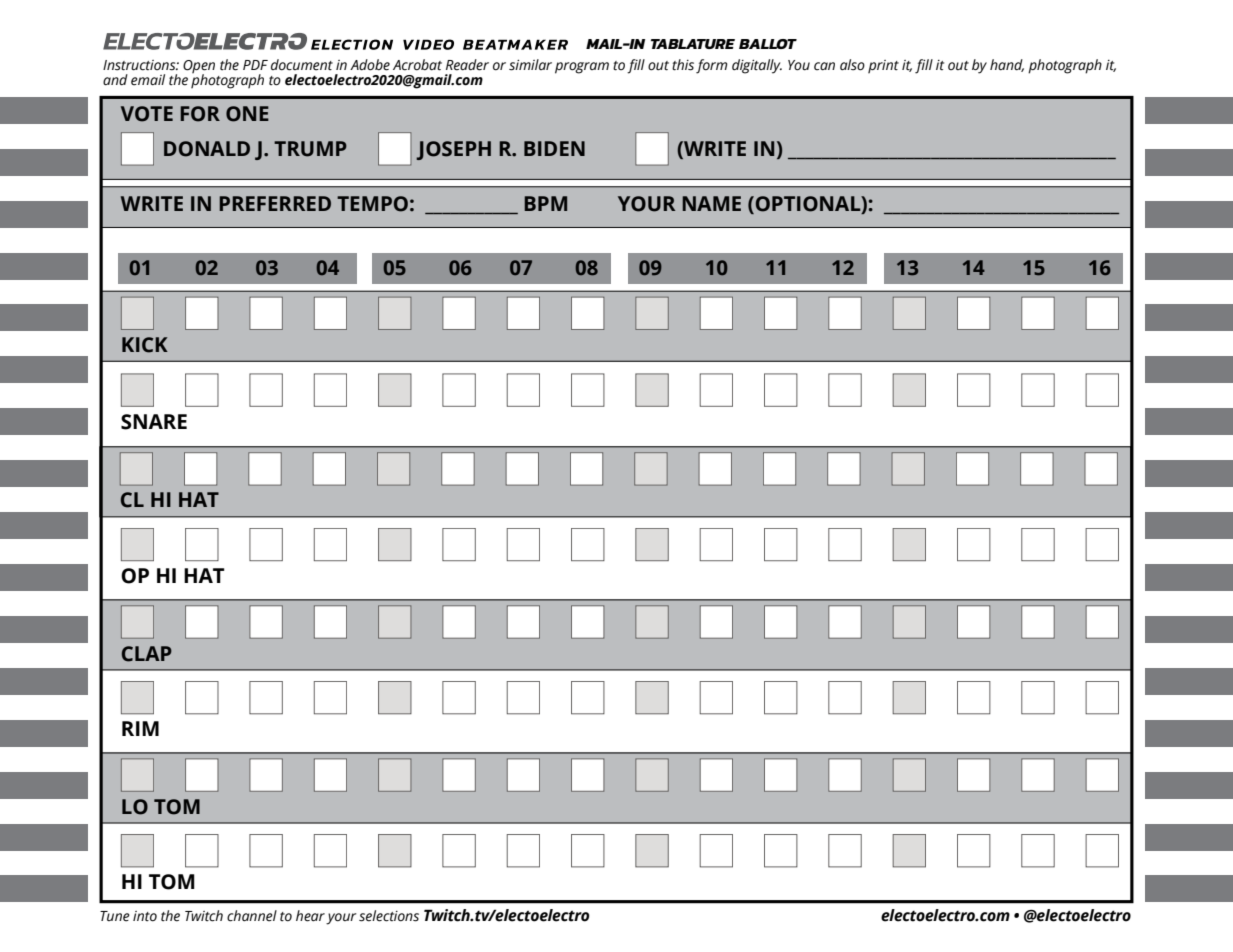  I want to click on into, so click(145, 916).
